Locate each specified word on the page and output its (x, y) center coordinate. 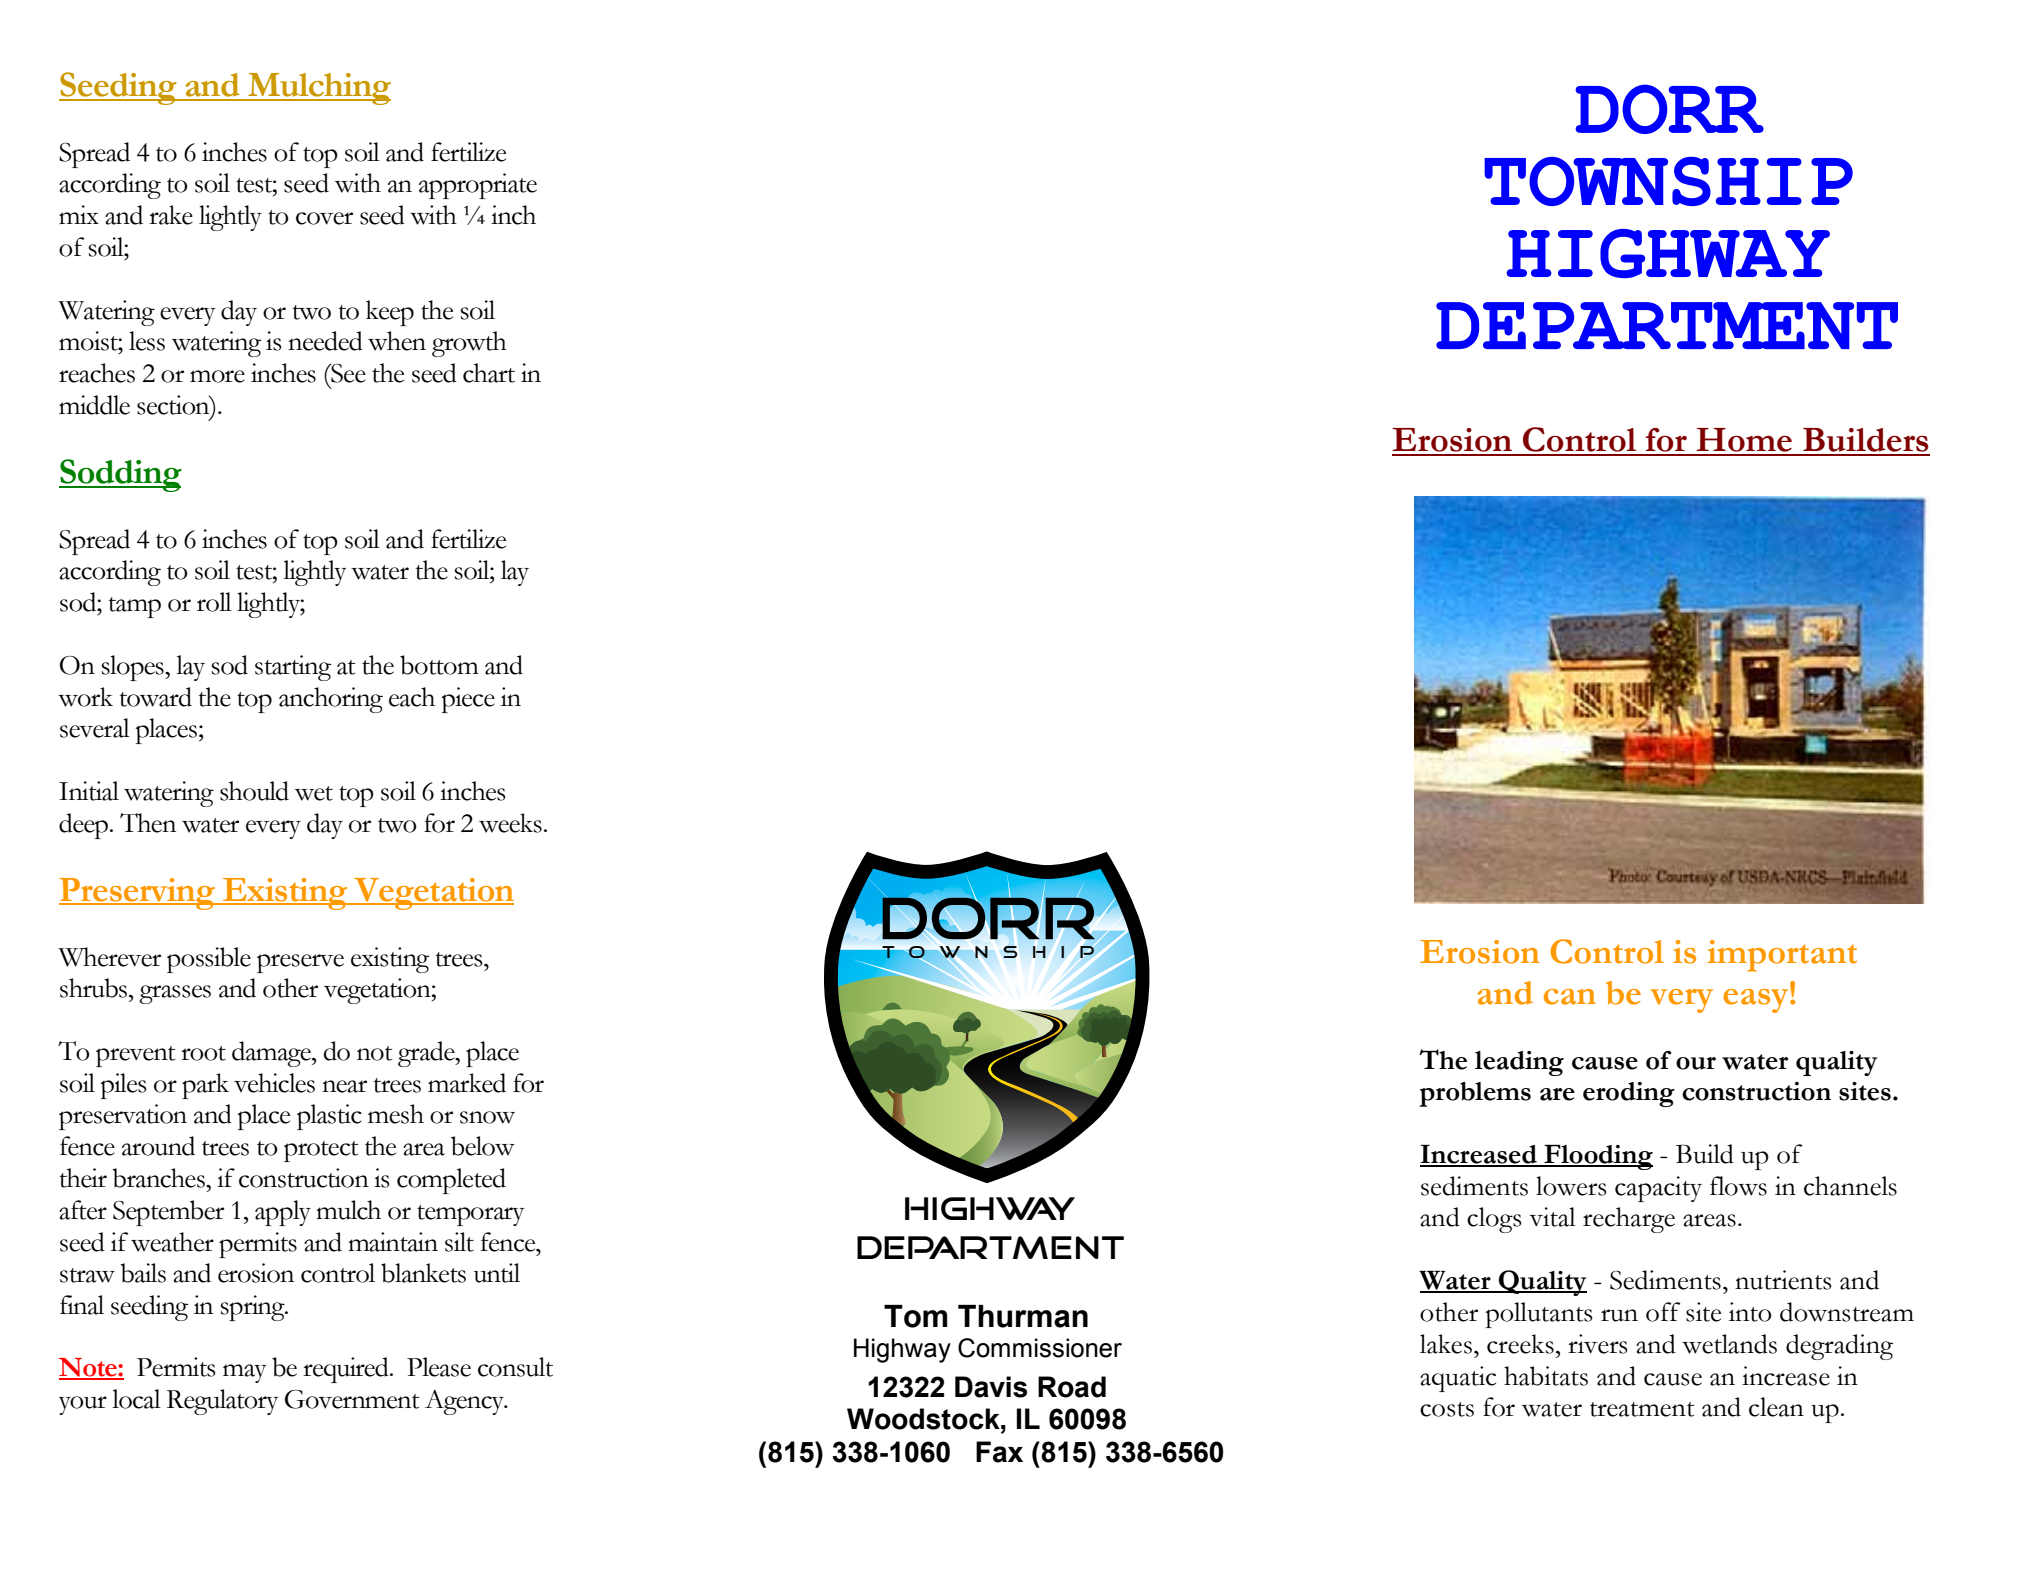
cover (324, 218)
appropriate (478, 186)
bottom (439, 665)
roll (214, 602)
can (1570, 997)
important (1782, 956)
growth (469, 344)
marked (467, 1083)
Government (352, 1399)
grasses (175, 994)
